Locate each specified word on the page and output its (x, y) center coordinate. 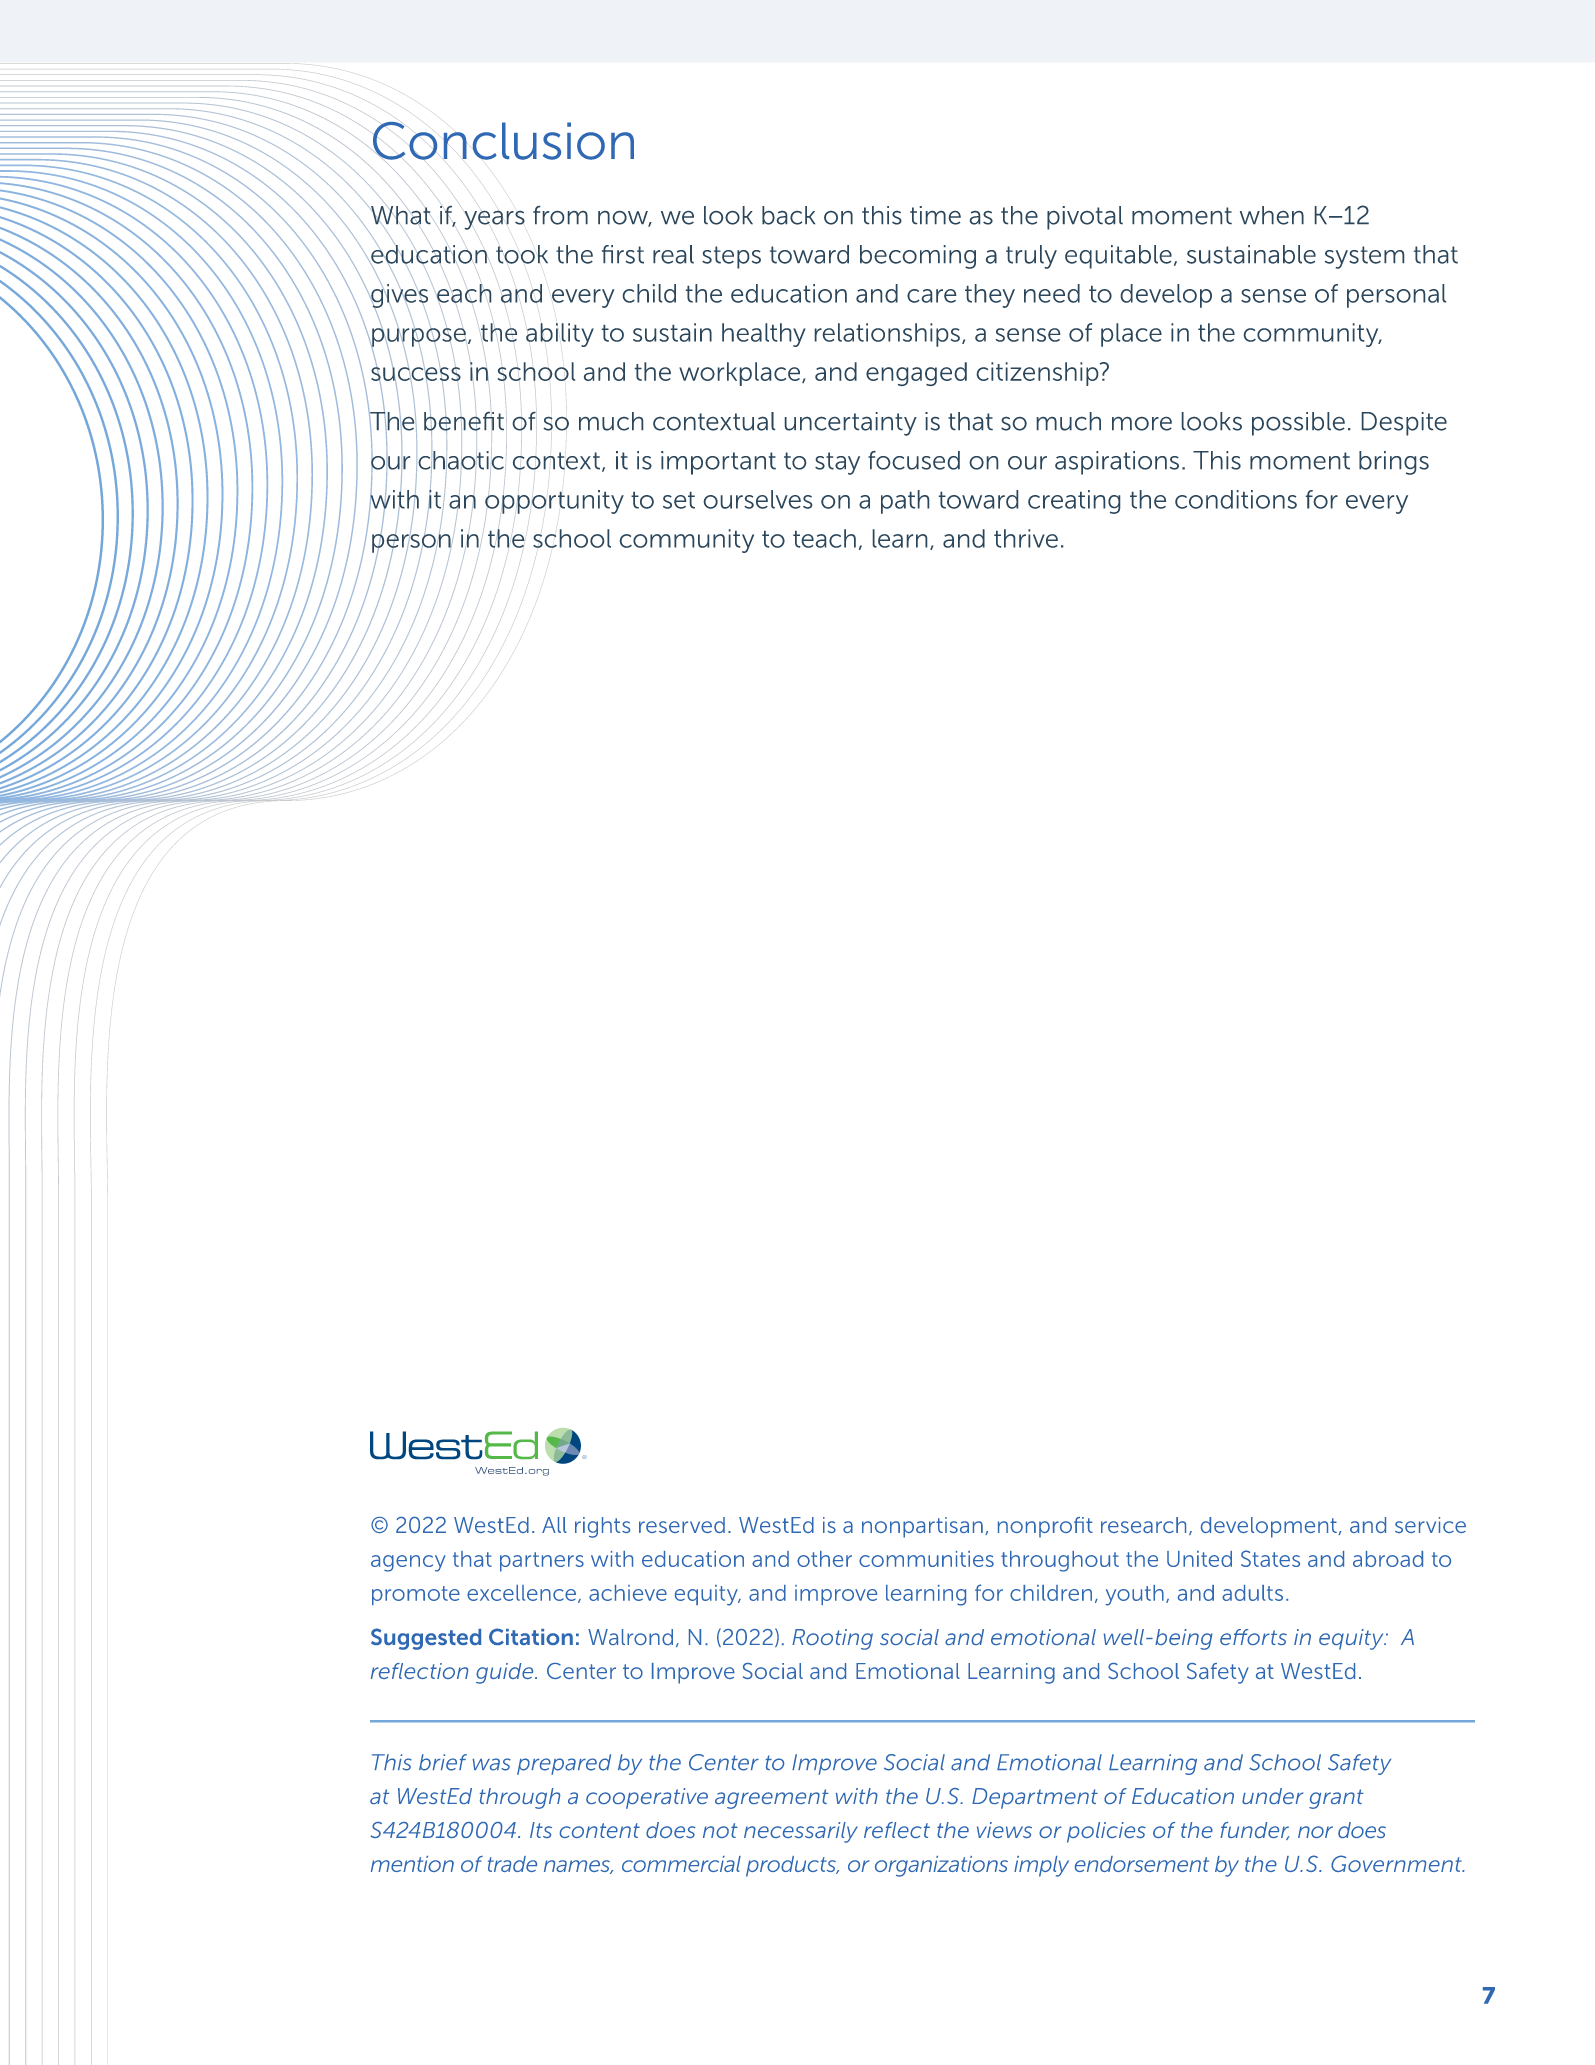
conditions (1236, 499)
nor (1315, 1832)
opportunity (554, 502)
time (935, 215)
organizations (941, 1866)
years (494, 220)
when (1272, 215)
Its (541, 1830)
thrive (1026, 538)
